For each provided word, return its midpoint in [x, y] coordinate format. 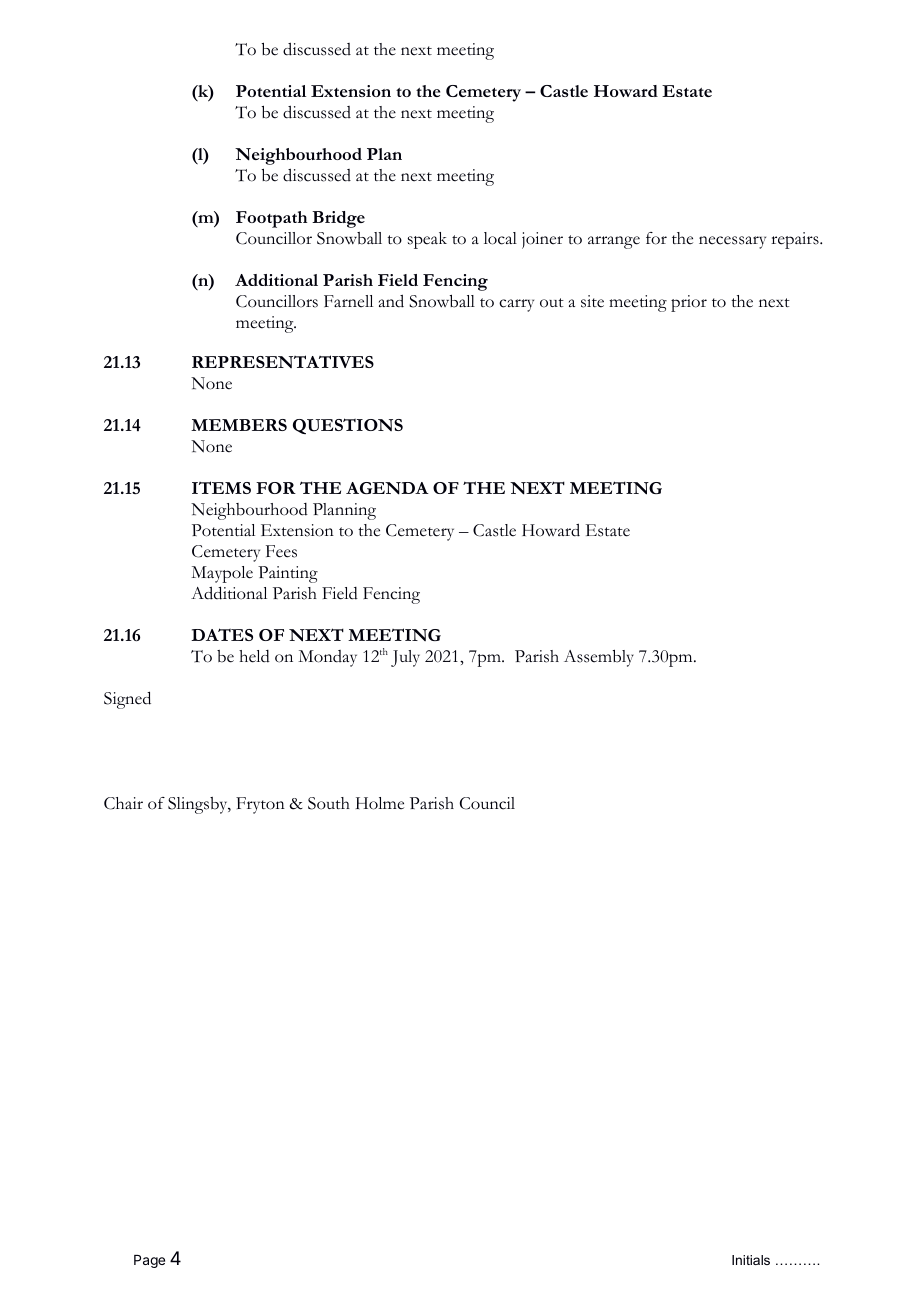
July [405, 658]
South [329, 803]
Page [149, 1261]
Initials [751, 1260]
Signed [127, 700]
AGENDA [387, 488]
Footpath [271, 219]
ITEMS [221, 487]
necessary [732, 242]
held [254, 656]
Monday [327, 658]
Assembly [599, 658]
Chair [123, 803]
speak [427, 240]
